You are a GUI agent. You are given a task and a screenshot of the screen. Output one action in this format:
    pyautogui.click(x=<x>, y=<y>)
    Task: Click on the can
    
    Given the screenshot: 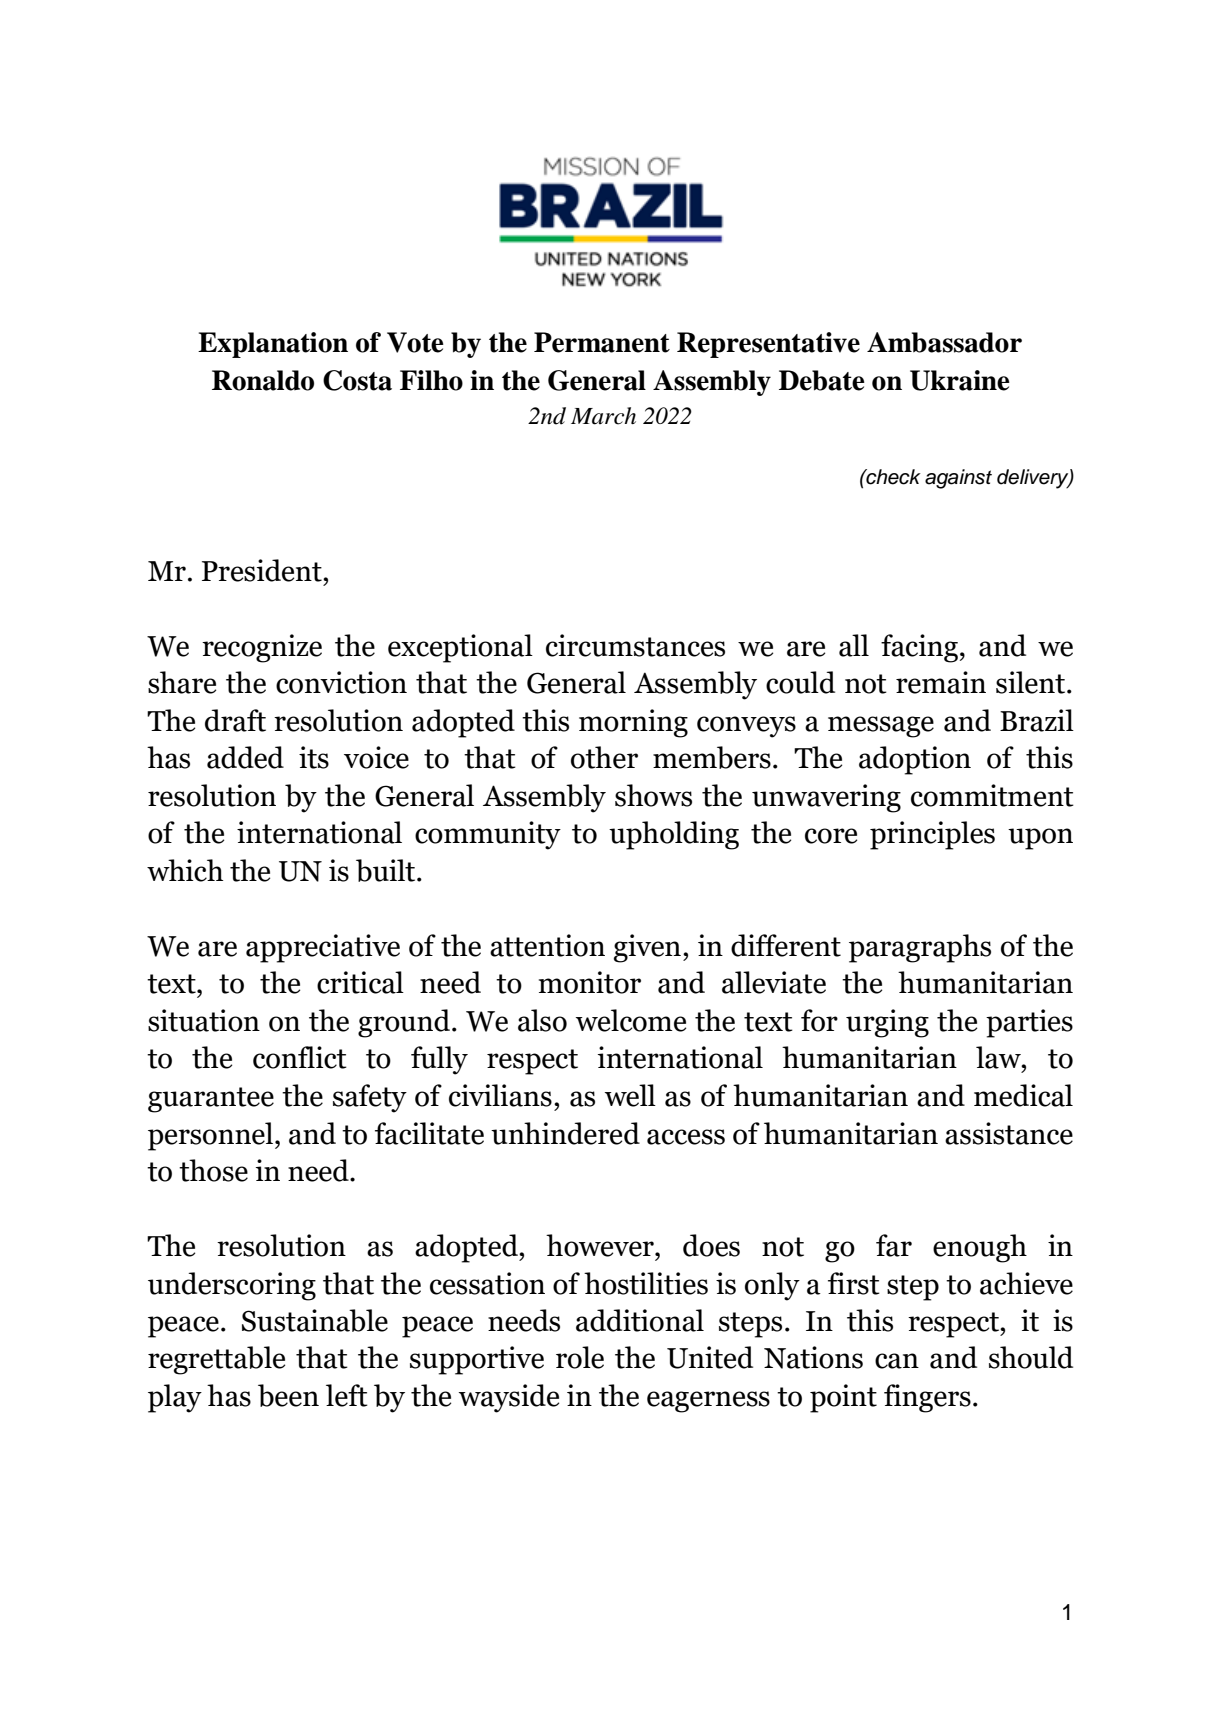 What is the action you would take?
    pyautogui.click(x=897, y=1361)
